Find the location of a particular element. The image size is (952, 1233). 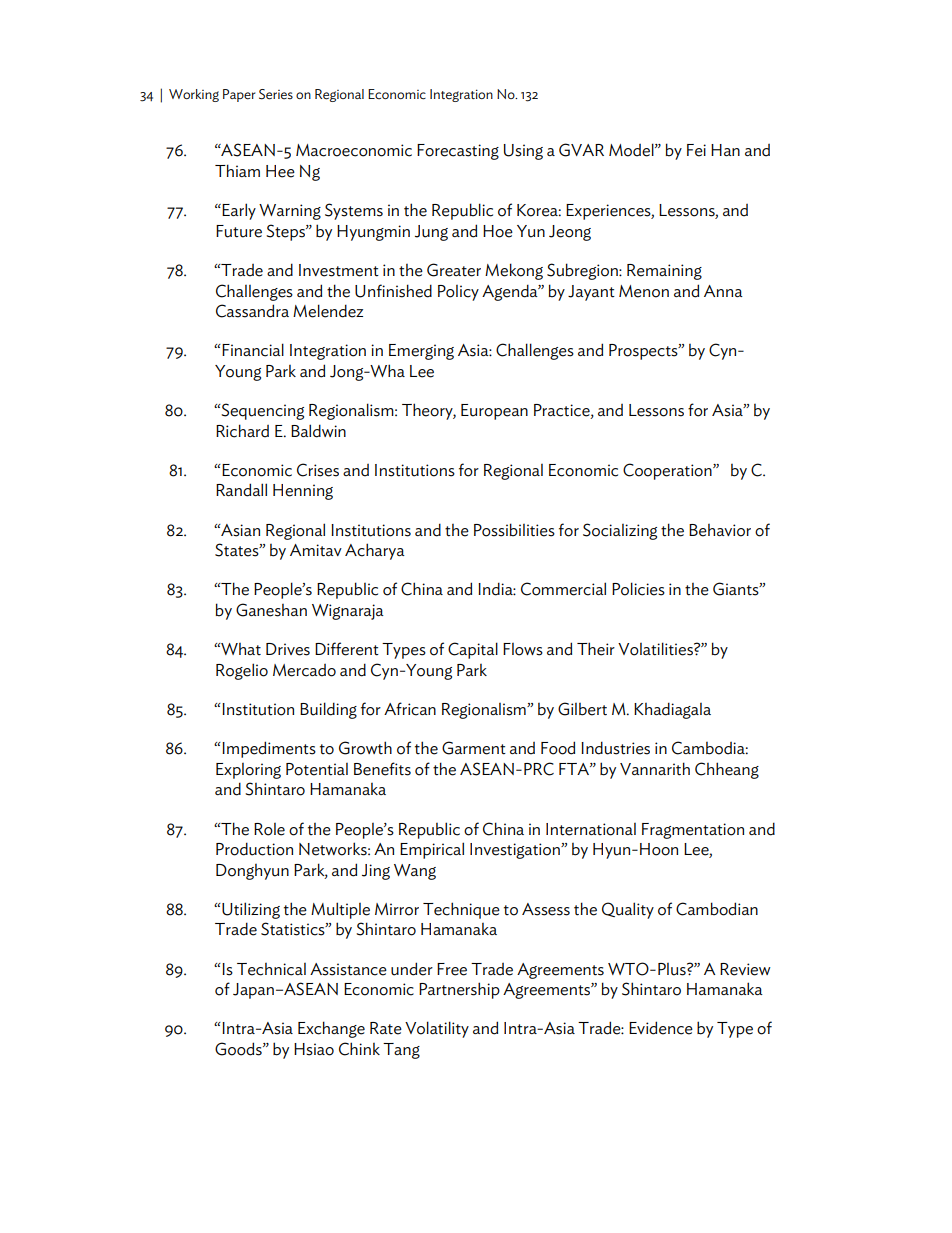

Evidence is located at coordinates (661, 1028).
